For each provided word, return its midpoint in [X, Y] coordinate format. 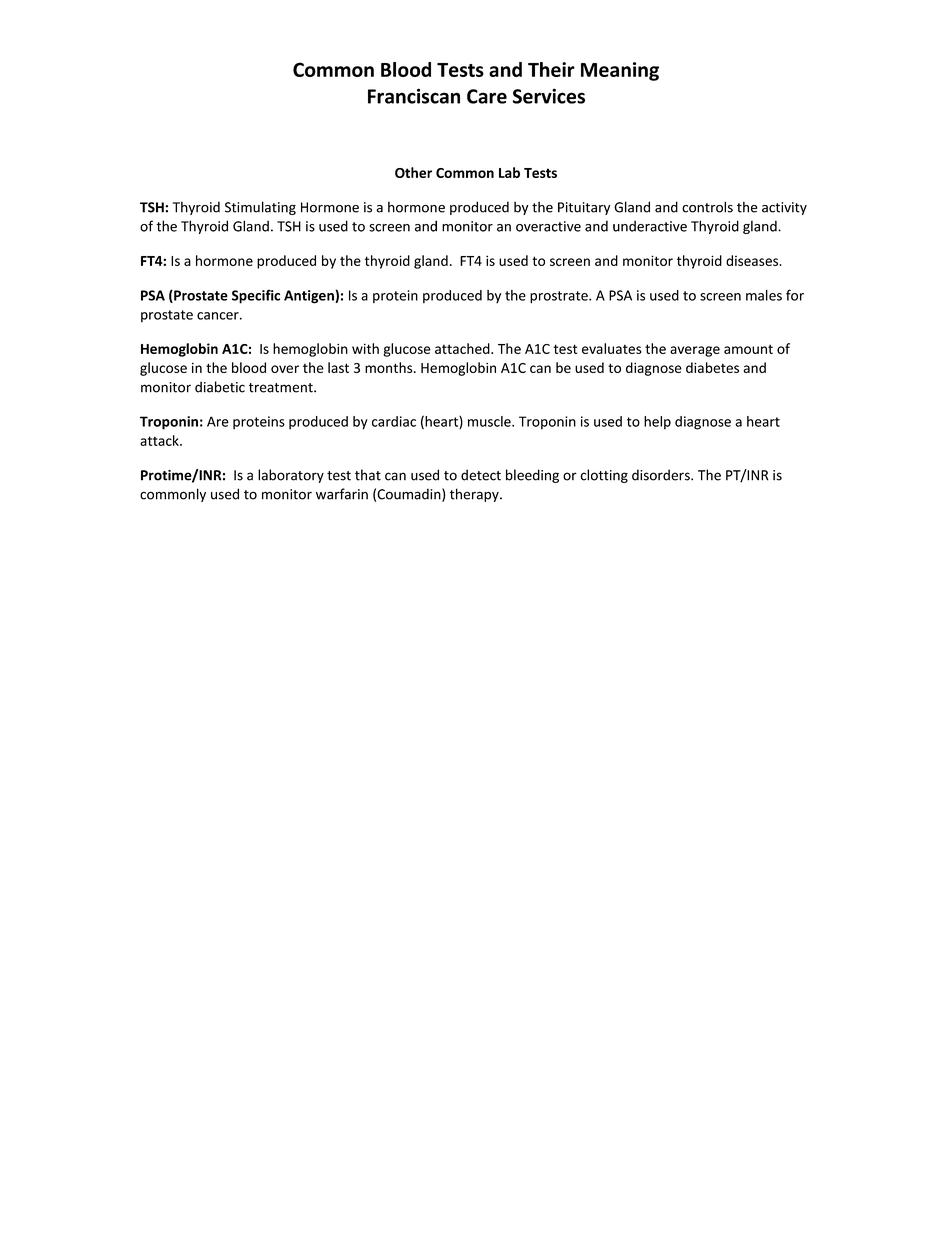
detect [481, 475]
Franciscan [414, 96]
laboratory [291, 476]
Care [487, 96]
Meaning [620, 71]
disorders [662, 475]
